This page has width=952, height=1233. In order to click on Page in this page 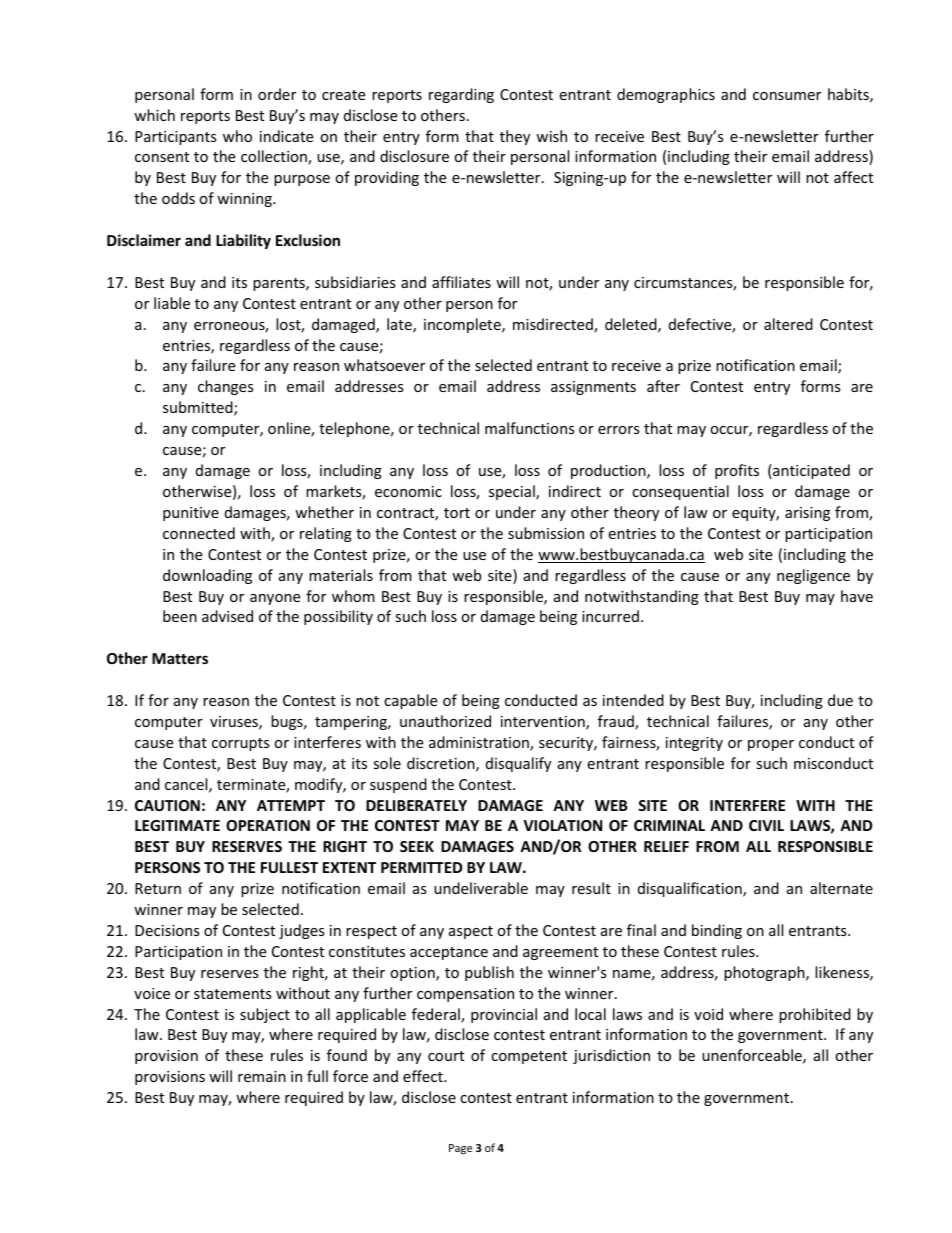, I will do `click(460, 1149)`.
